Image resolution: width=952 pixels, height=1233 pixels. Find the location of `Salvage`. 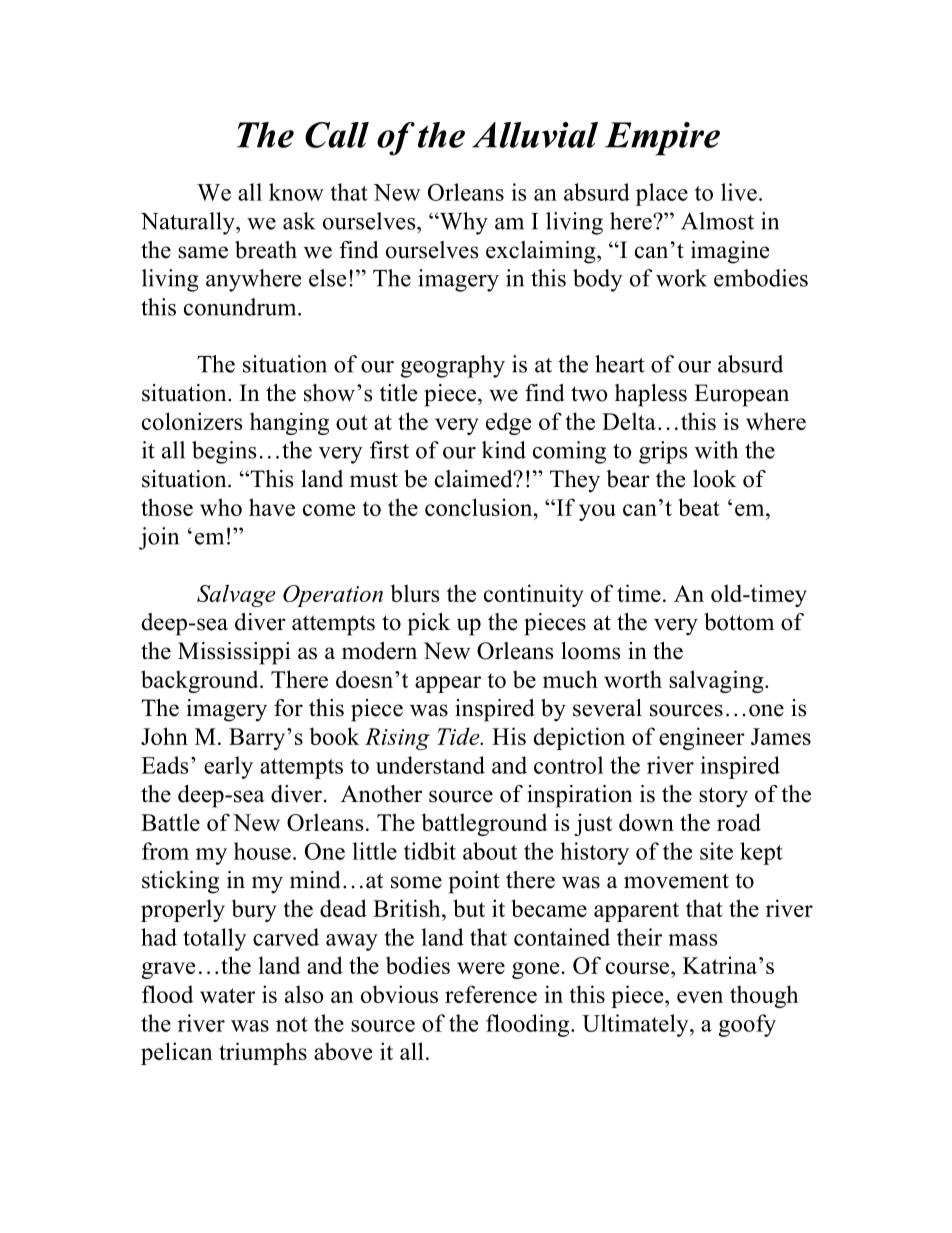

Salvage is located at coordinates (236, 595).
